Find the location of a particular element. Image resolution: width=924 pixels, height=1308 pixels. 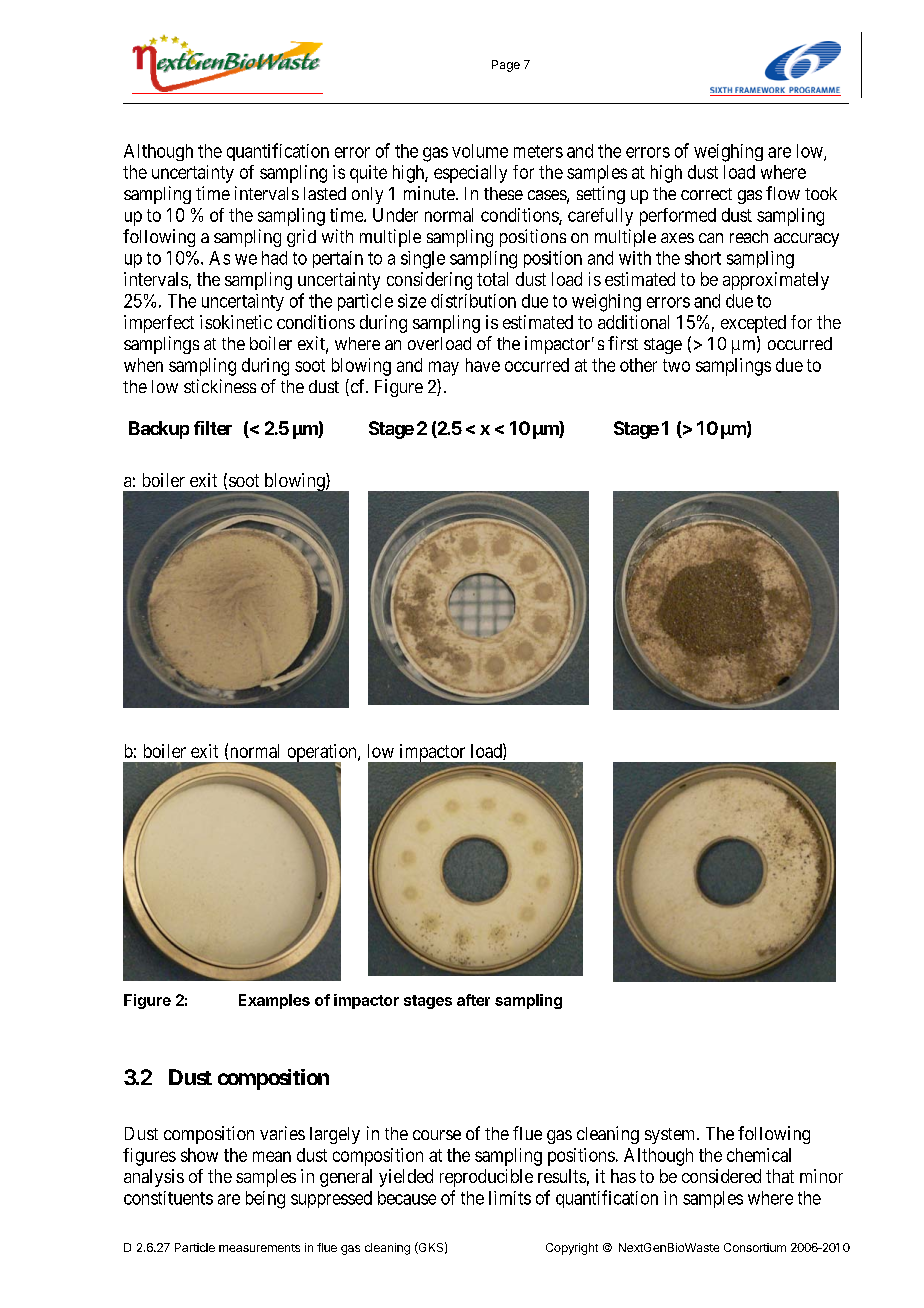

correct is located at coordinates (706, 194).
